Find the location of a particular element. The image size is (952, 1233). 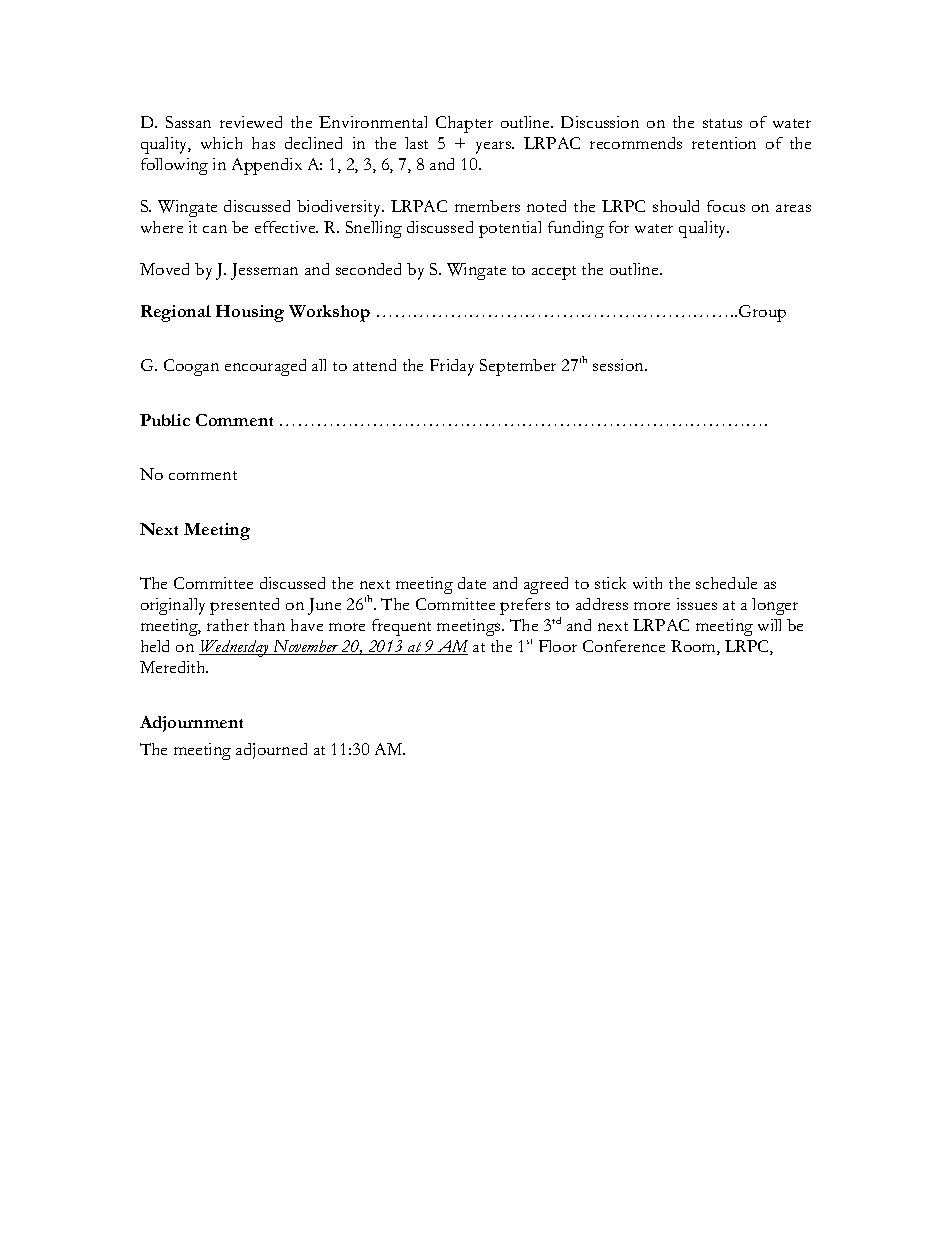

Room is located at coordinates (694, 647).
